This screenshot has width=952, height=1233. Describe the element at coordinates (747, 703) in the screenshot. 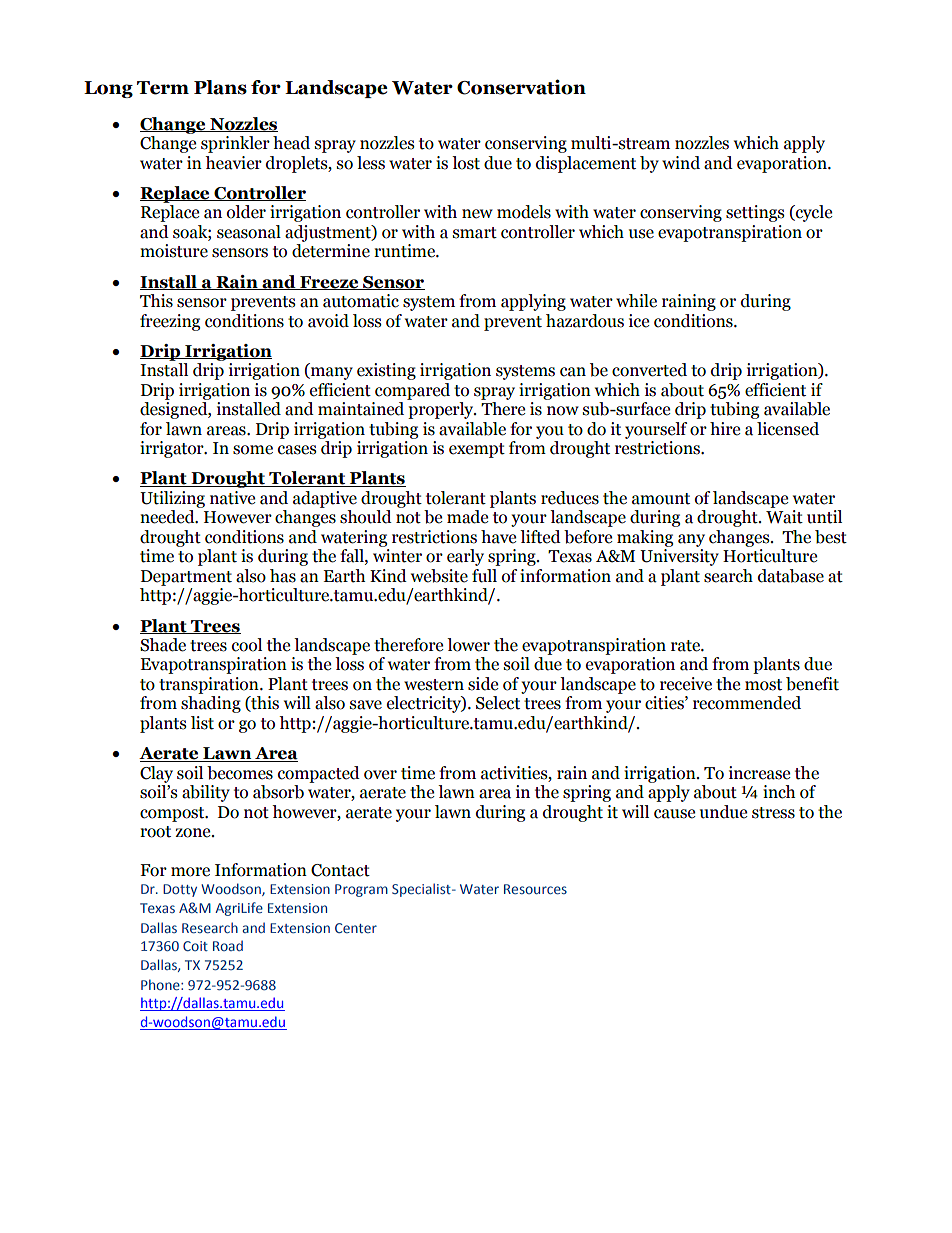

I see `recommended` at that location.
